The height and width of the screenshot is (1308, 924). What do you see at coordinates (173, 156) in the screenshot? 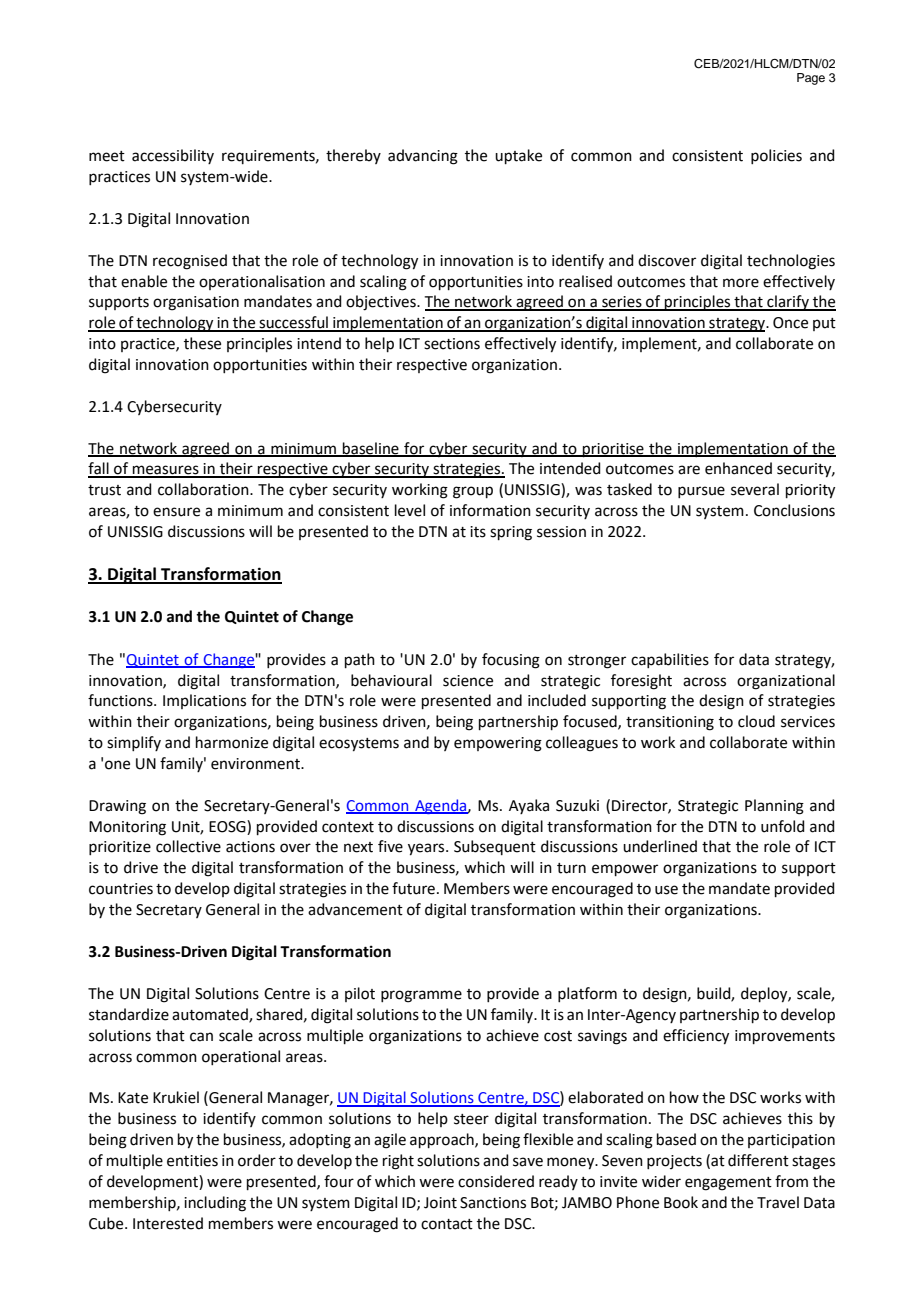
I see `accessibility` at bounding box center [173, 156].
